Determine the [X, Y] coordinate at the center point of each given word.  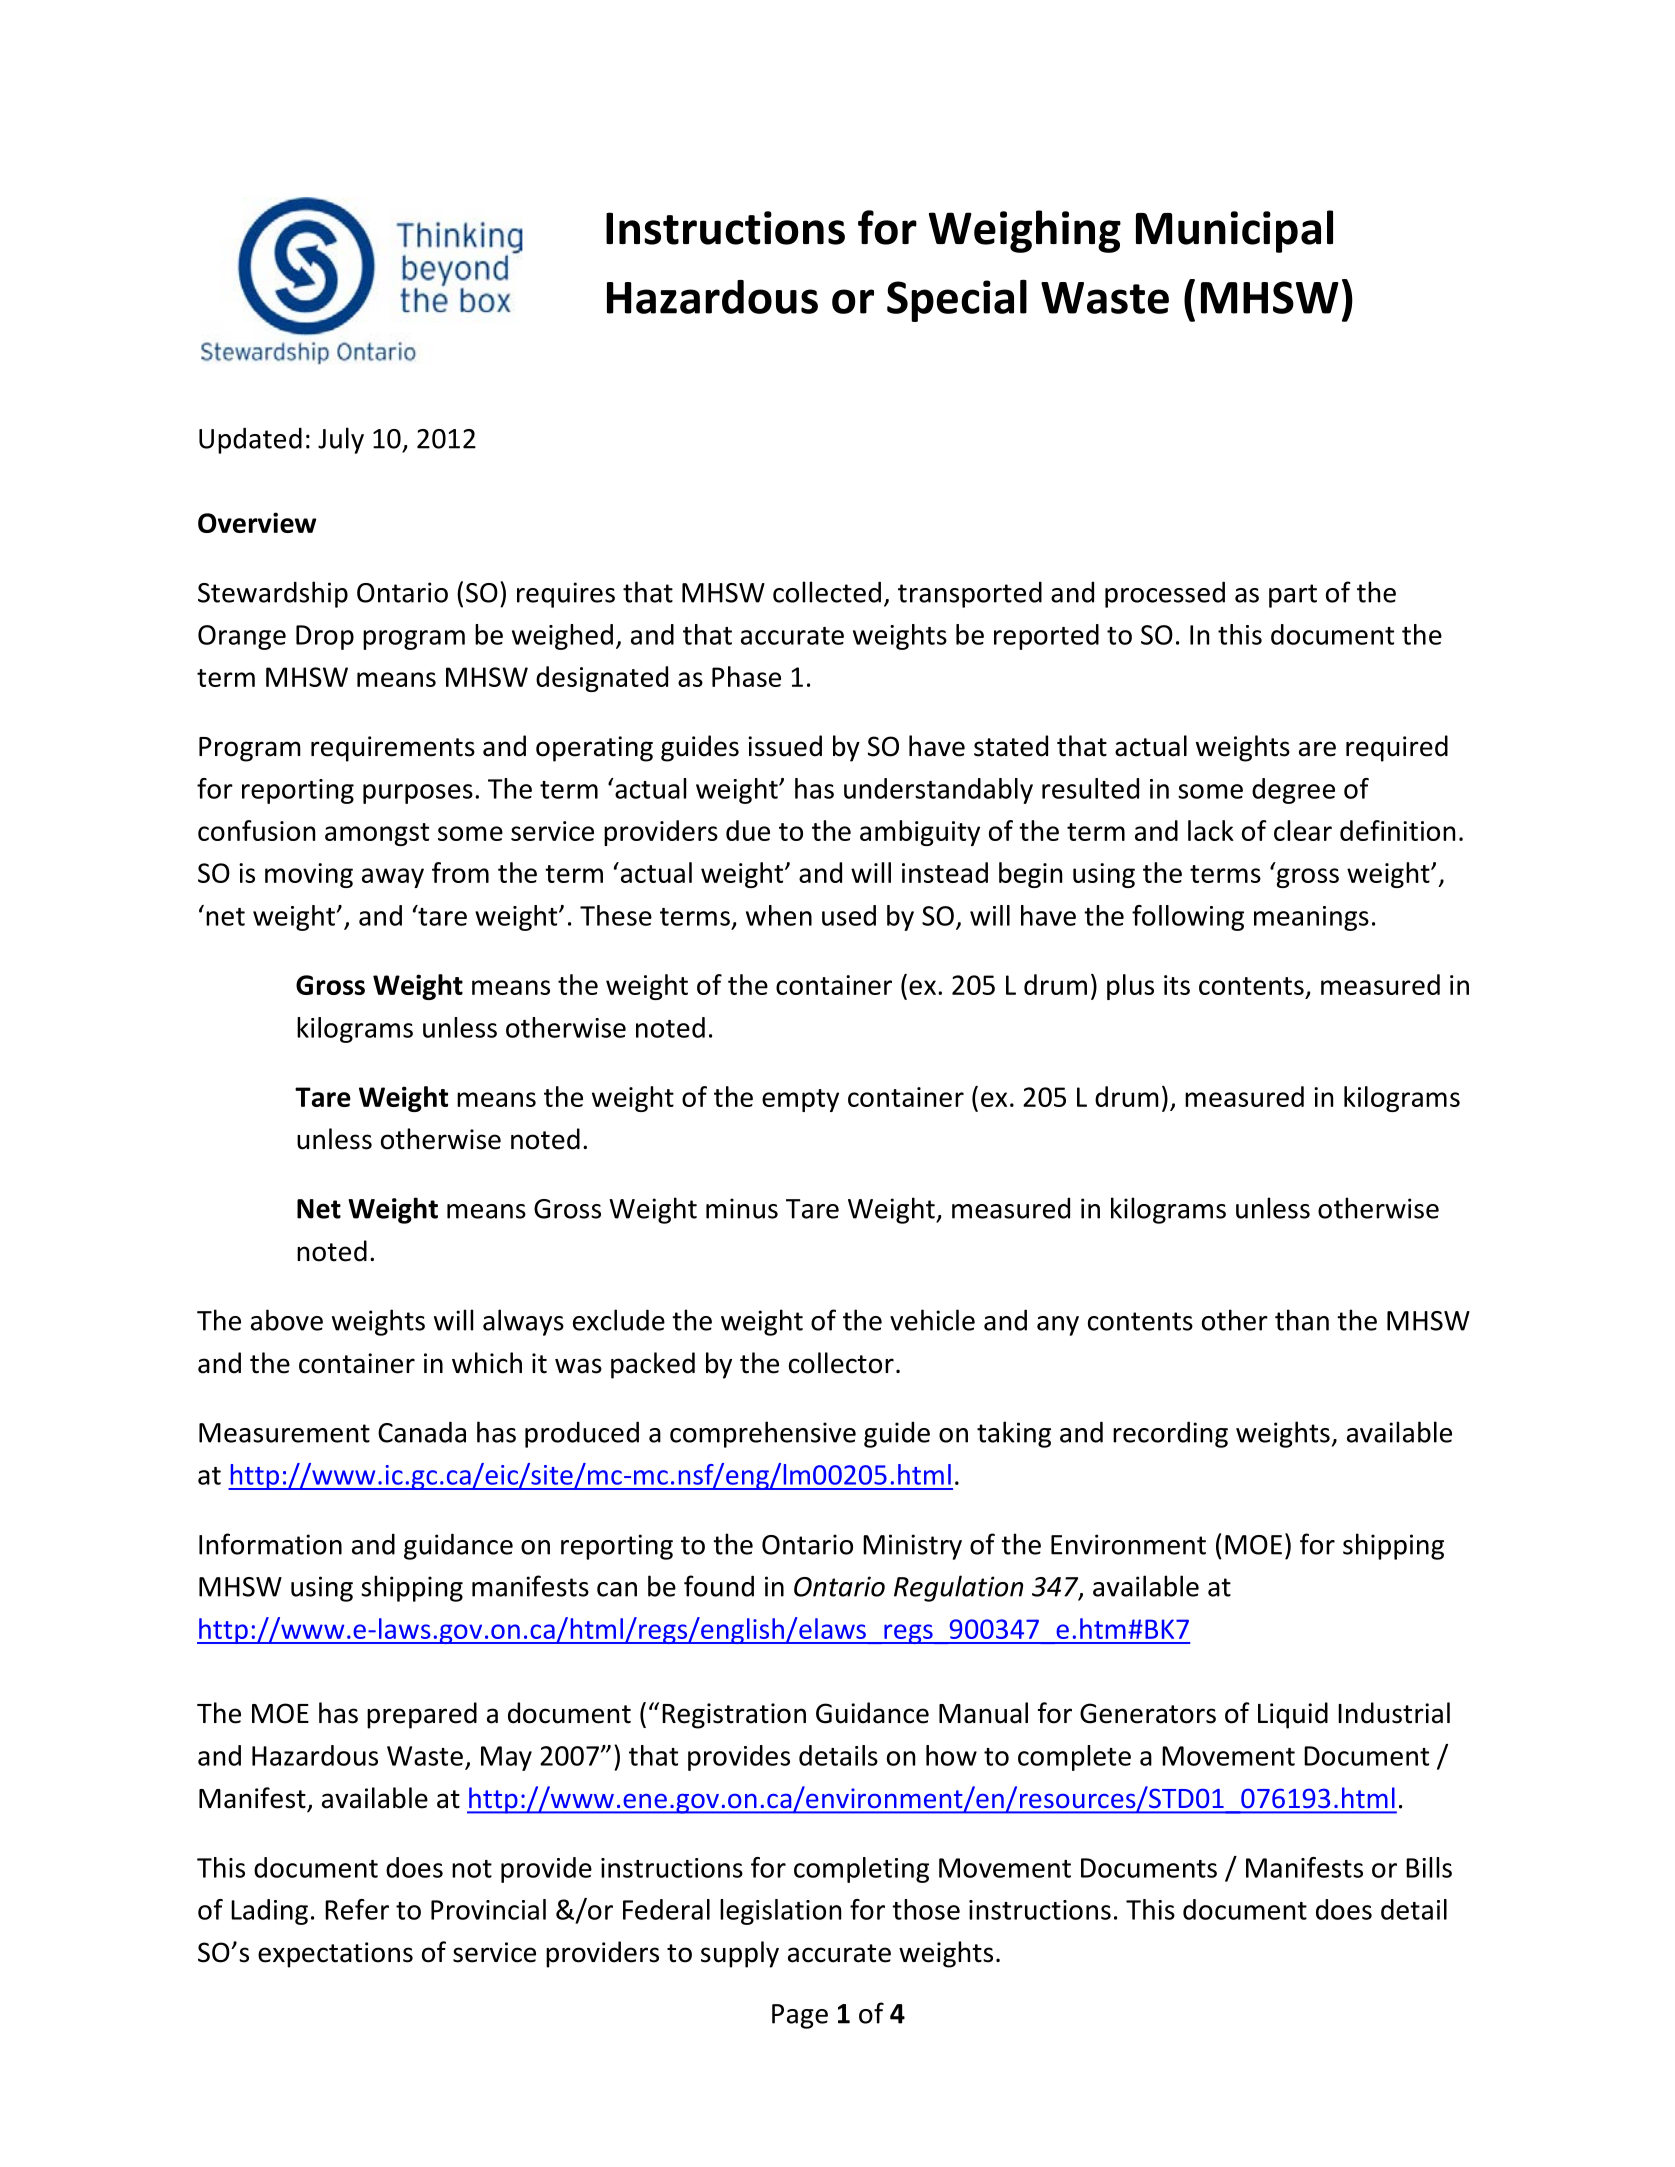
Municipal [1234, 231]
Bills [1429, 1867]
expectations [335, 1955]
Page [800, 2016]
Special [957, 300]
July [341, 440]
